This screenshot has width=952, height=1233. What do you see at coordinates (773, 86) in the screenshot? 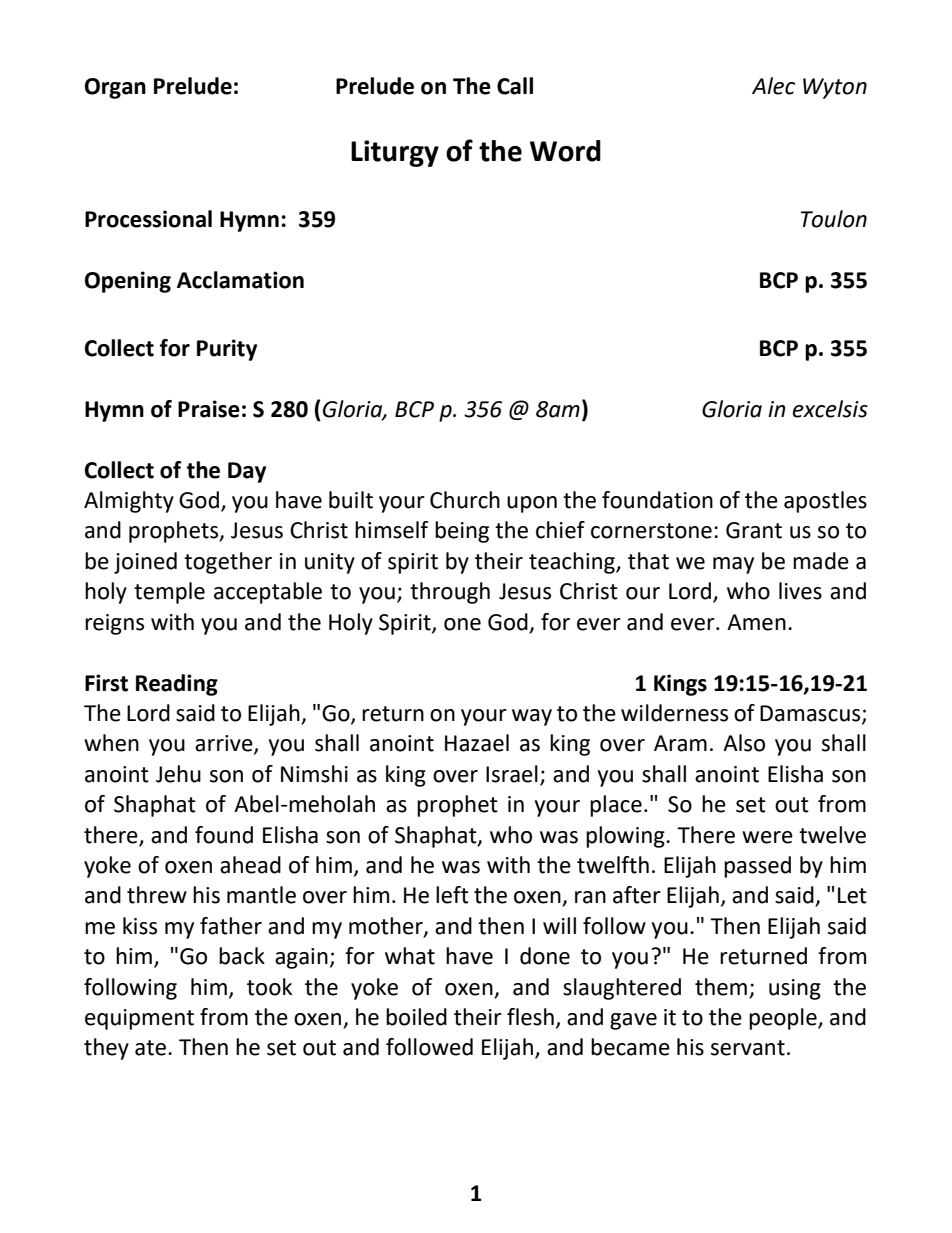
I see `Alec` at bounding box center [773, 86].
